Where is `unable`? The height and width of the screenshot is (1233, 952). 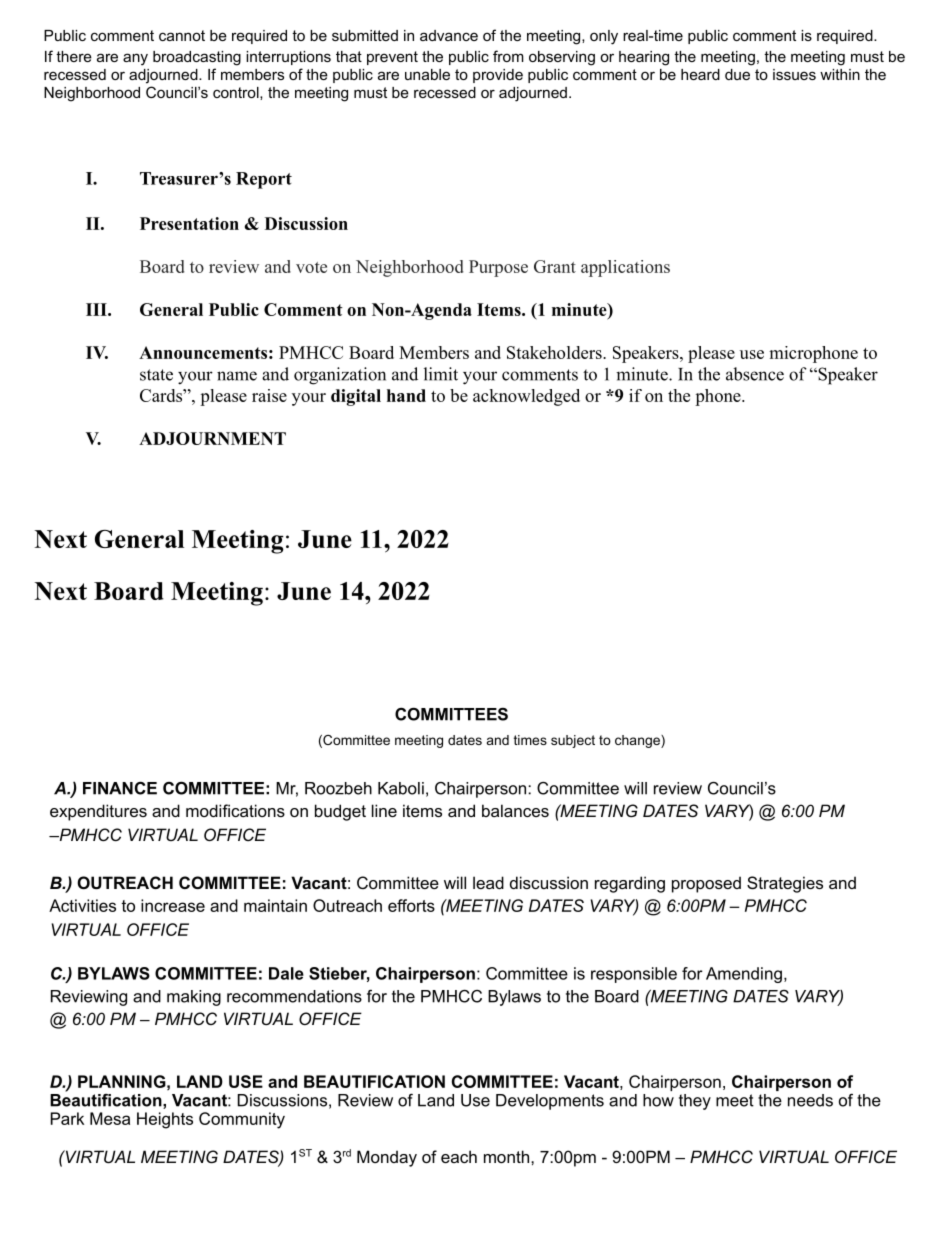
unable is located at coordinates (427, 74).
